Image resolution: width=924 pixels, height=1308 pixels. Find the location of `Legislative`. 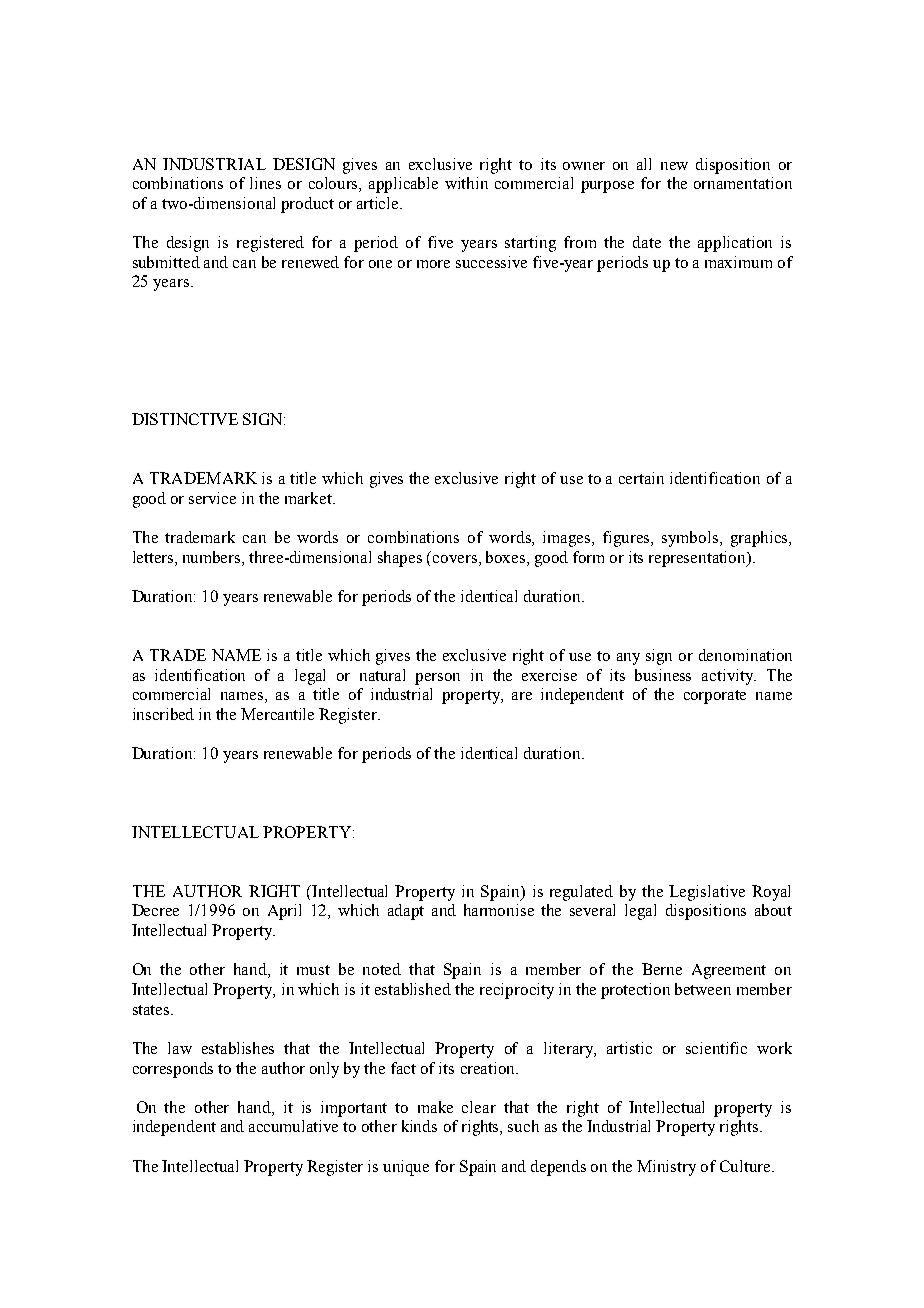

Legislative is located at coordinates (707, 893).
